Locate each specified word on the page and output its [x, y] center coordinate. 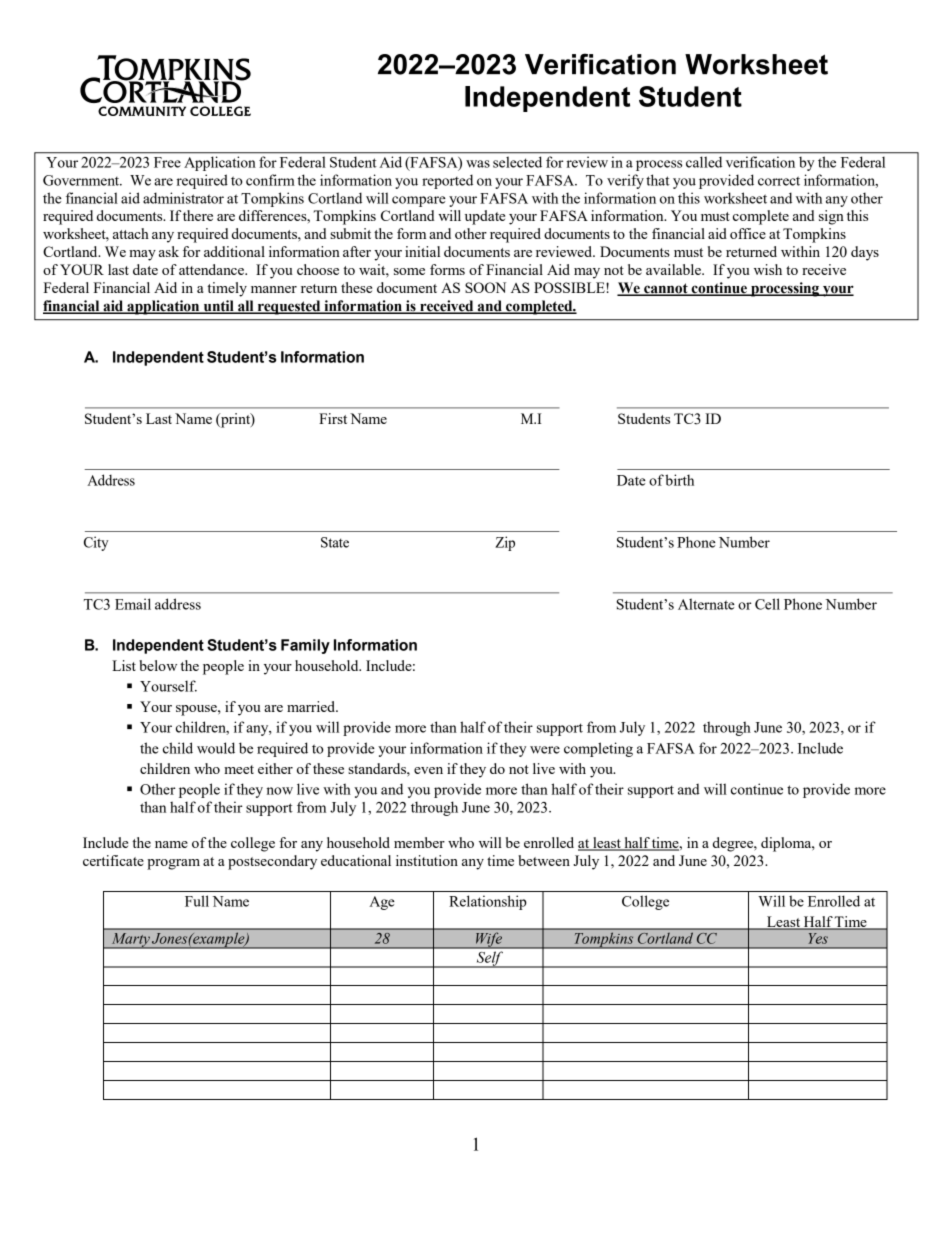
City [96, 543]
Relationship [488, 902]
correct [779, 181]
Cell [767, 604]
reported [447, 181]
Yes [818, 938]
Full [197, 901]
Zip [505, 543]
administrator [183, 198]
